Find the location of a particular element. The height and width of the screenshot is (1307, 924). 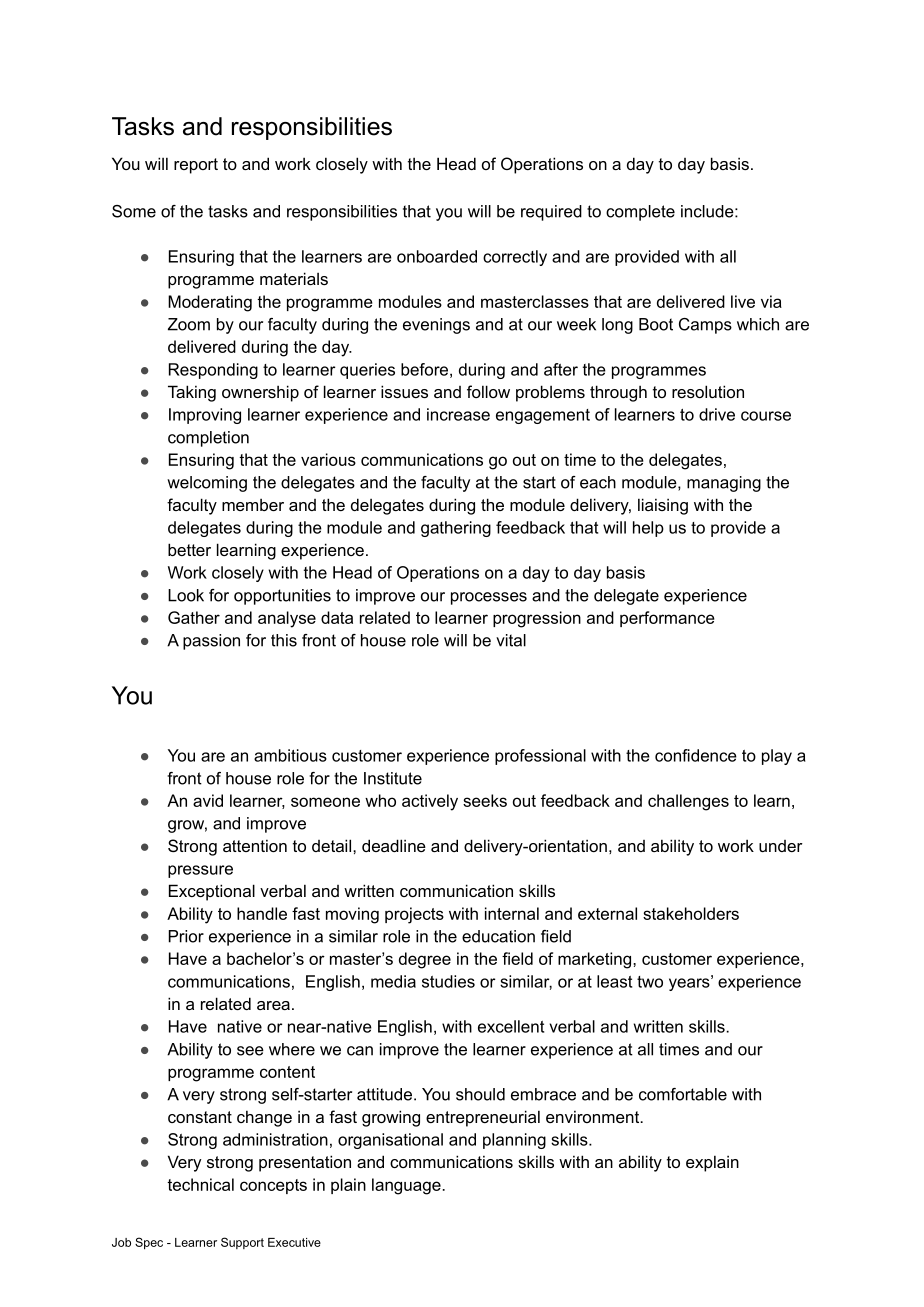

pressure is located at coordinates (200, 871).
